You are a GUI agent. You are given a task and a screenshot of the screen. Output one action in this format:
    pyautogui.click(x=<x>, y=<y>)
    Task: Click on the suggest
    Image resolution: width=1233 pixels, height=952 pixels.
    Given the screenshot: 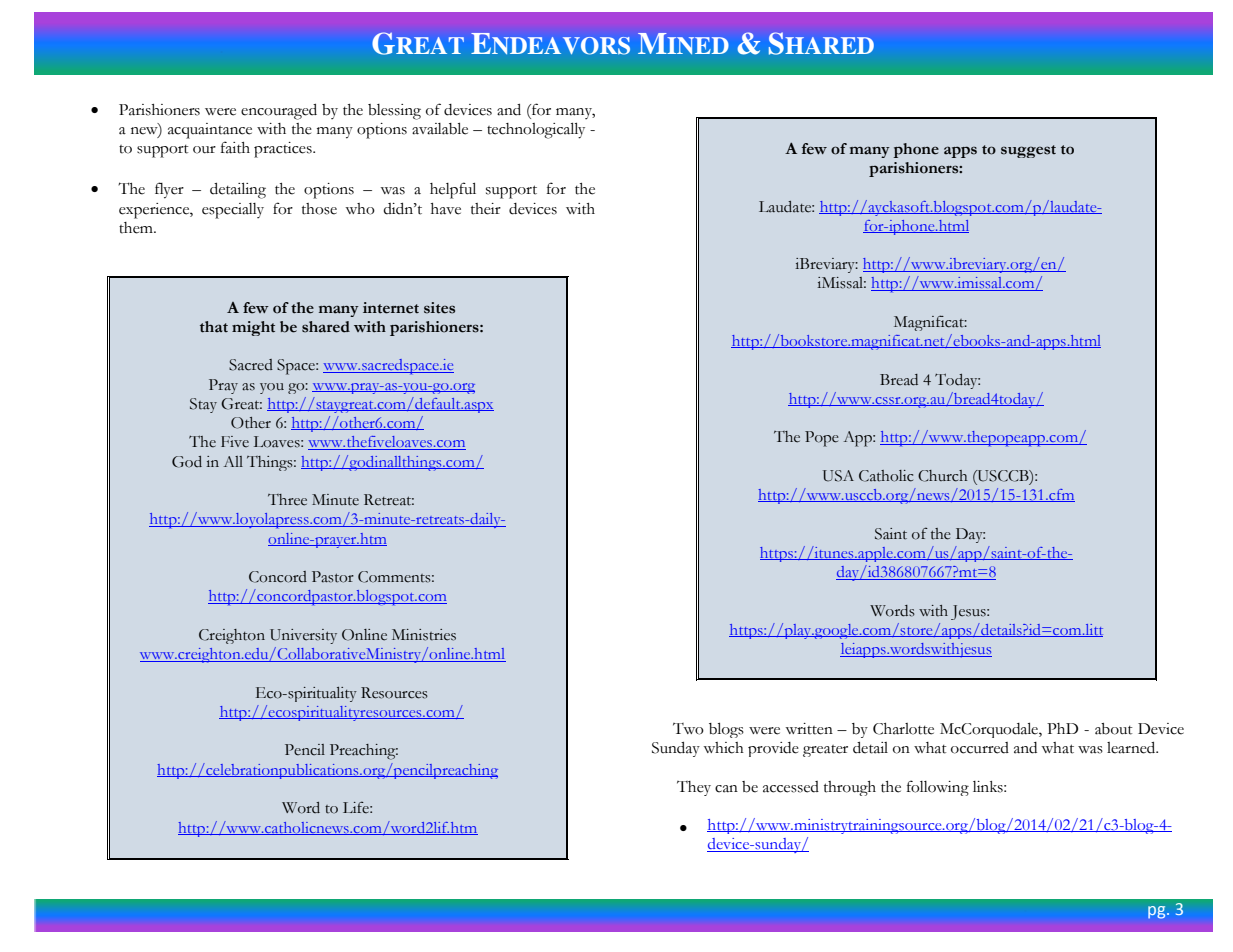 What is the action you would take?
    pyautogui.click(x=1028, y=151)
